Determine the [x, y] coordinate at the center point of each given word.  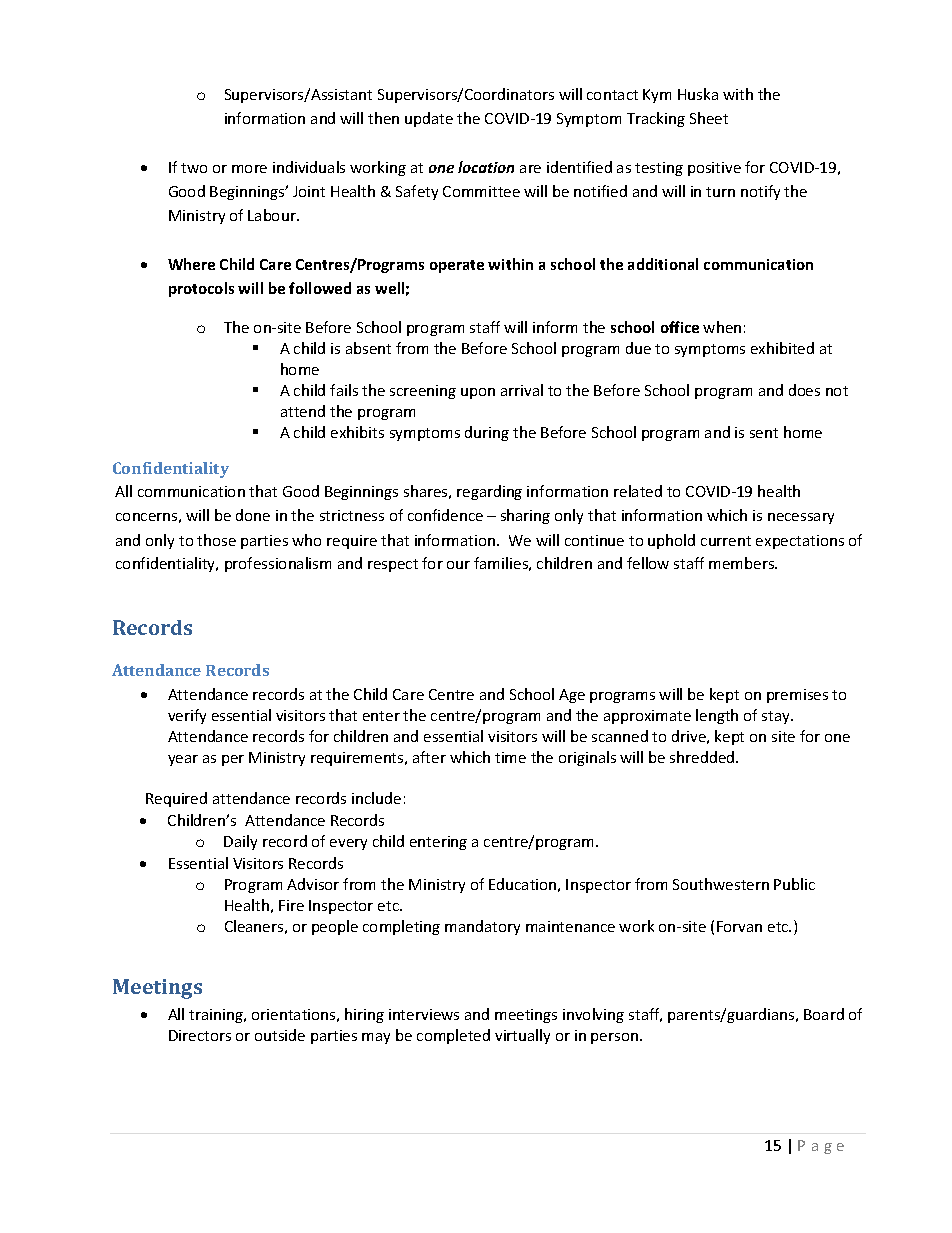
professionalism [278, 564]
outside [280, 1035]
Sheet [709, 118]
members [743, 563]
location [486, 167]
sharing [525, 516]
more [249, 169]
